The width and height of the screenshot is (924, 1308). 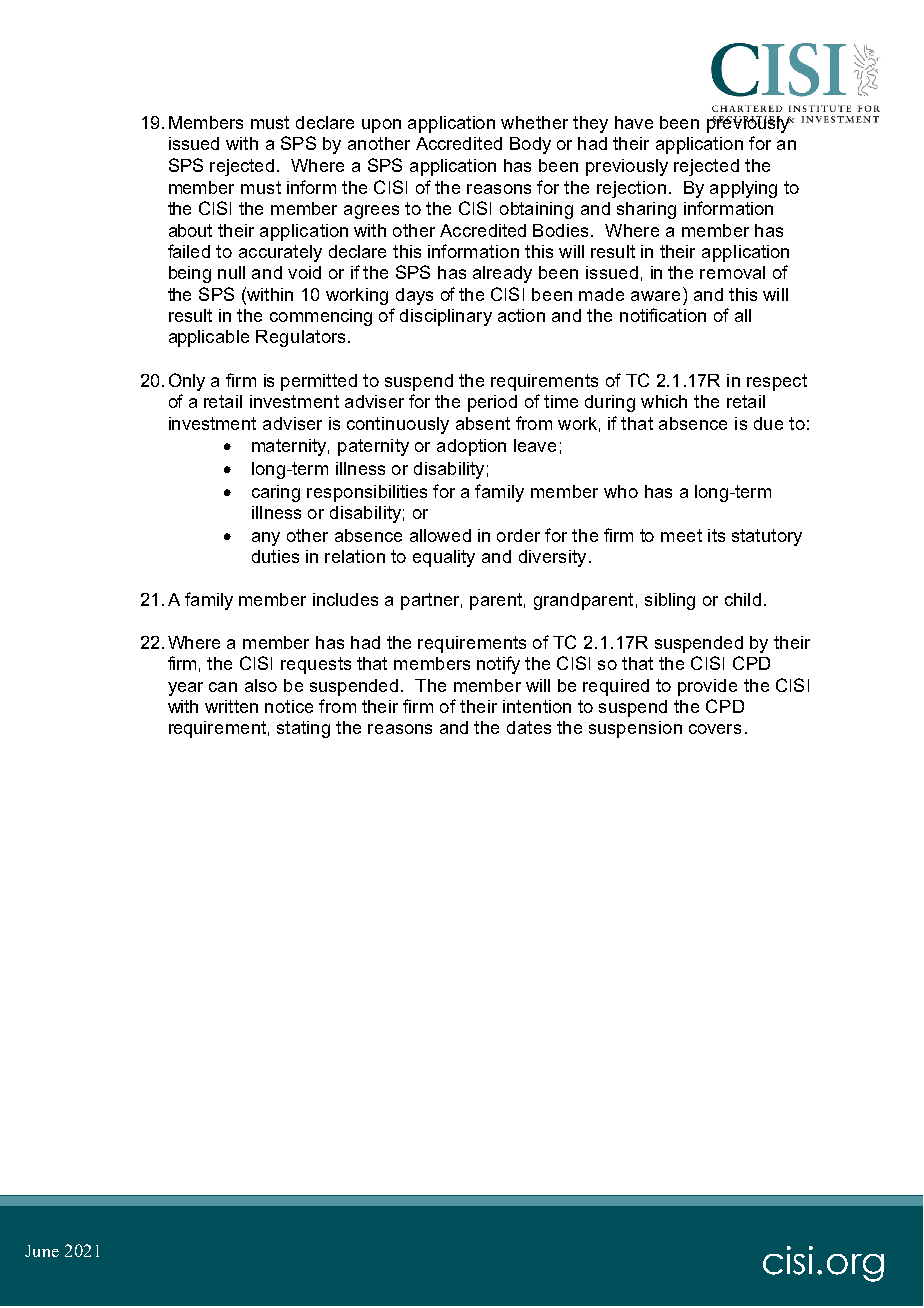 I want to click on applying, so click(x=743, y=189).
